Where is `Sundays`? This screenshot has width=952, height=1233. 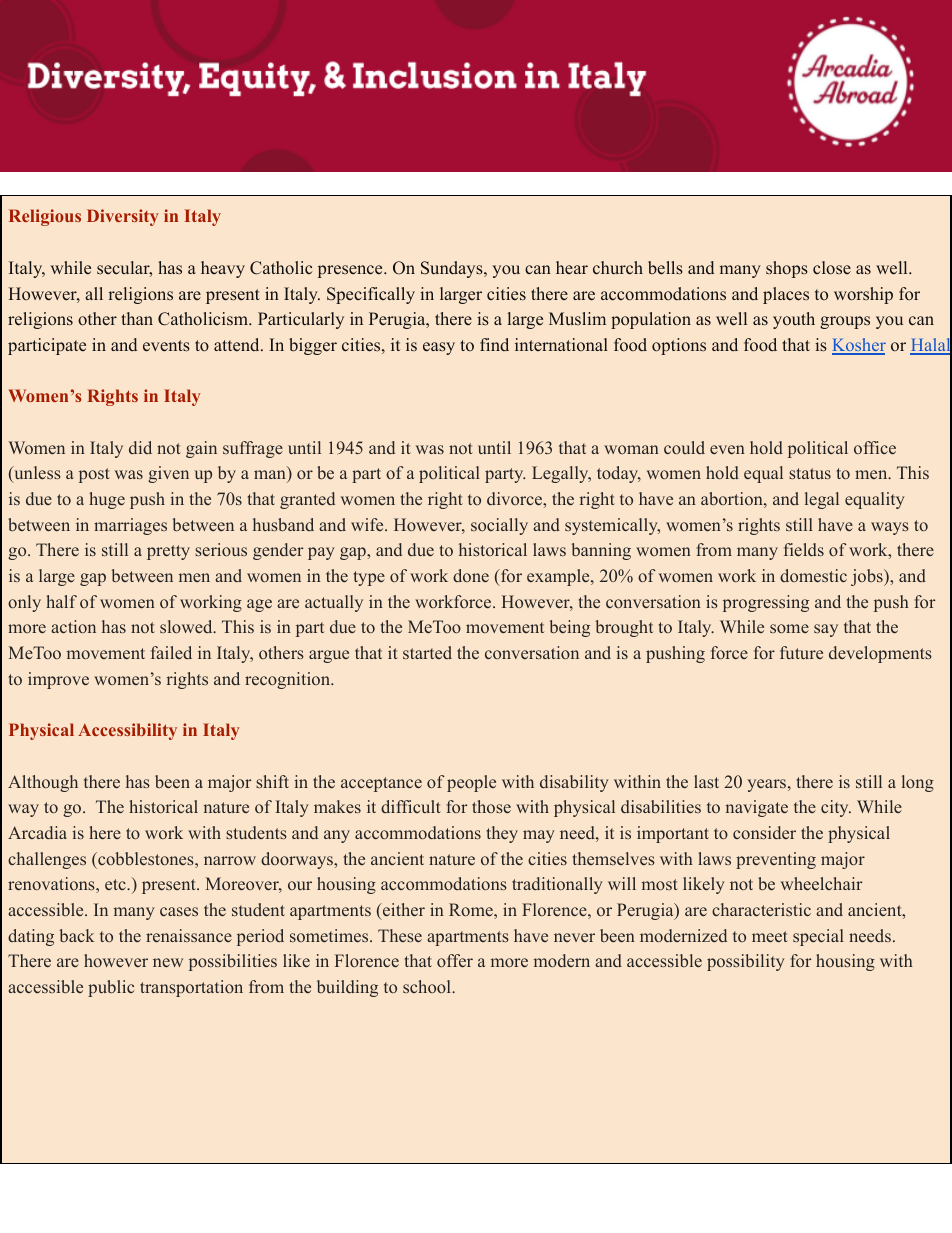 Sundays is located at coordinates (453, 269).
